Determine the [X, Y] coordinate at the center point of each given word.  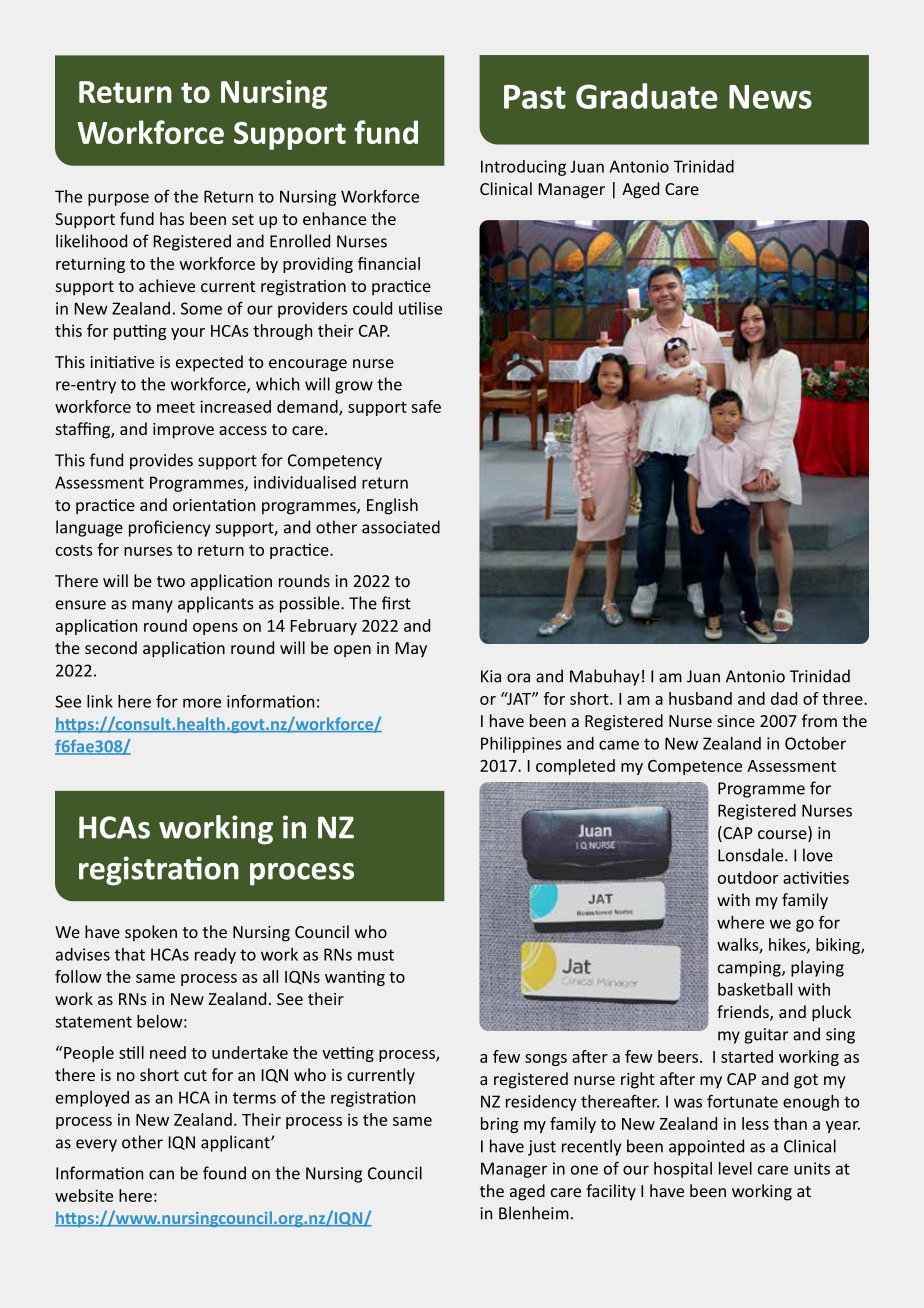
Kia [491, 676]
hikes [788, 945]
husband [700, 698]
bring [499, 1125]
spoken [151, 933]
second [111, 647]
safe [426, 406]
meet [176, 407]
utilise [420, 308]
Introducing [523, 168]
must [376, 955]
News [770, 97]
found [224, 1173]
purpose [118, 199]
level [735, 1168]
